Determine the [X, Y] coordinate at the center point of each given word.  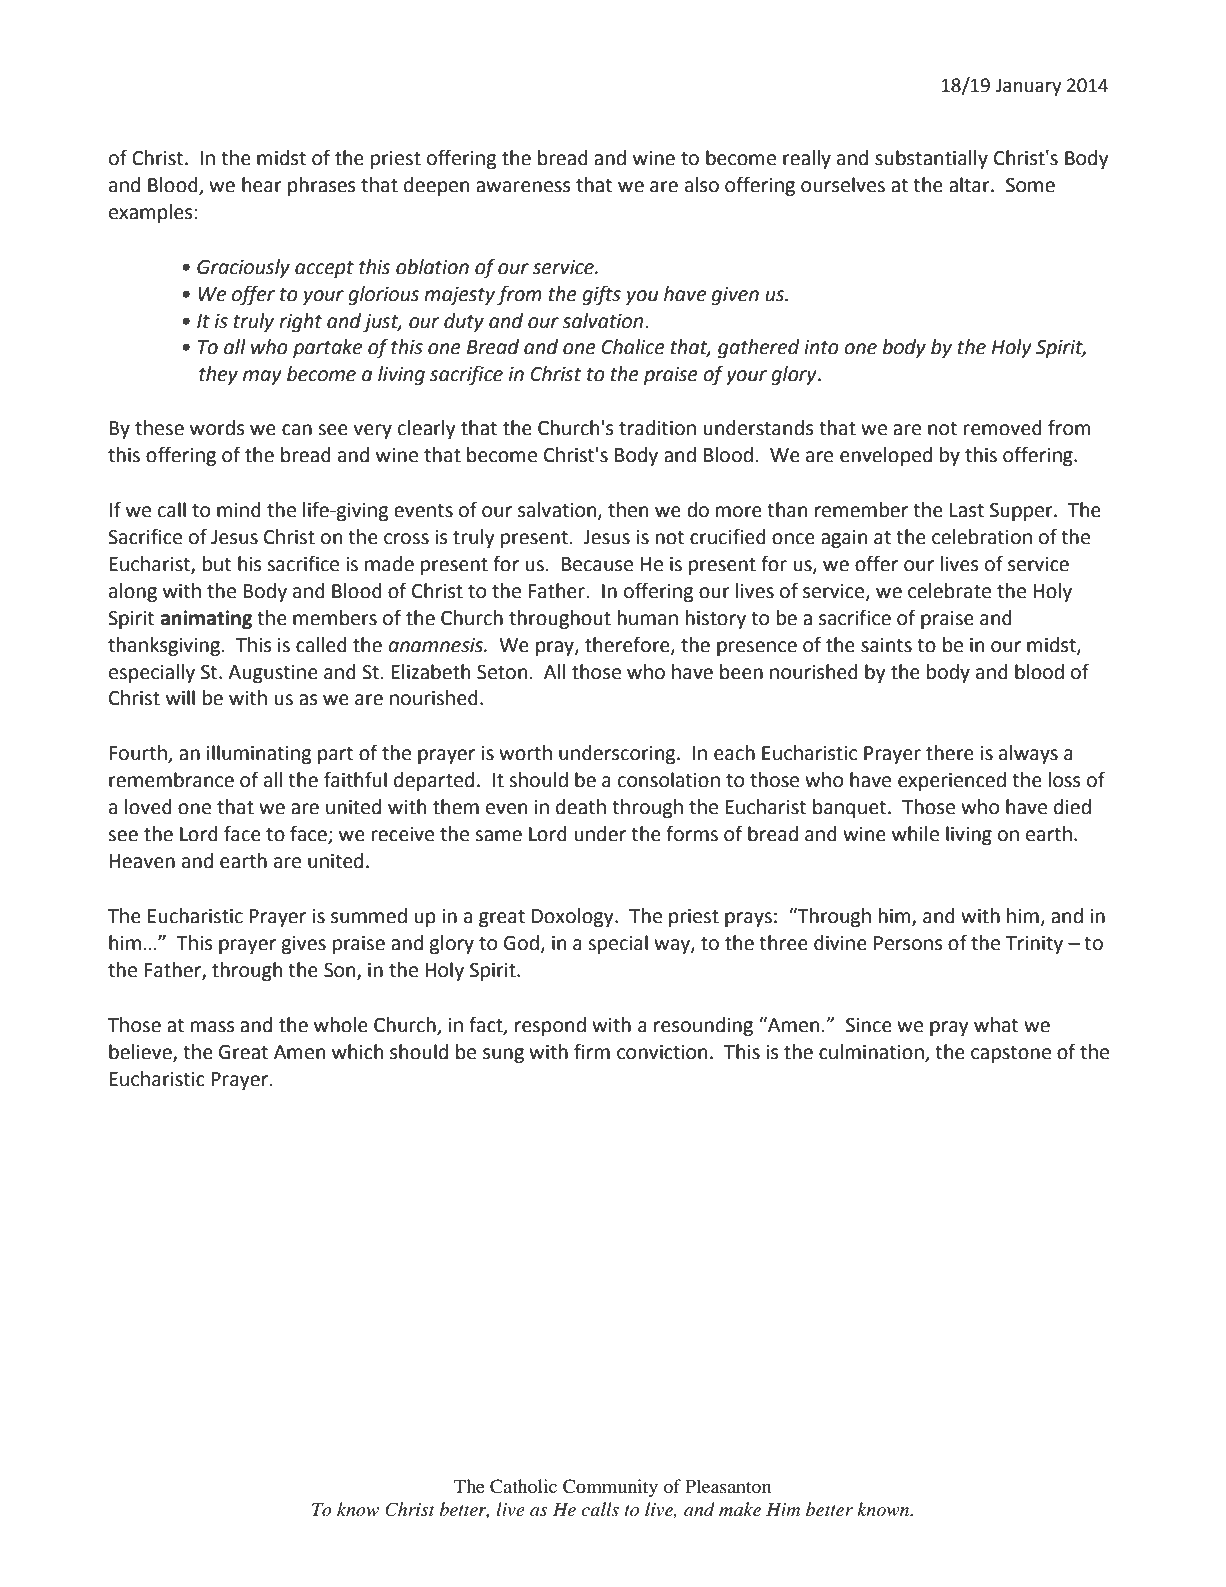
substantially [931, 159]
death [581, 807]
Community [610, 1488]
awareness [523, 187]
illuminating [259, 754]
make [740, 1509]
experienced [952, 781]
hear [262, 185]
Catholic [523, 1486]
